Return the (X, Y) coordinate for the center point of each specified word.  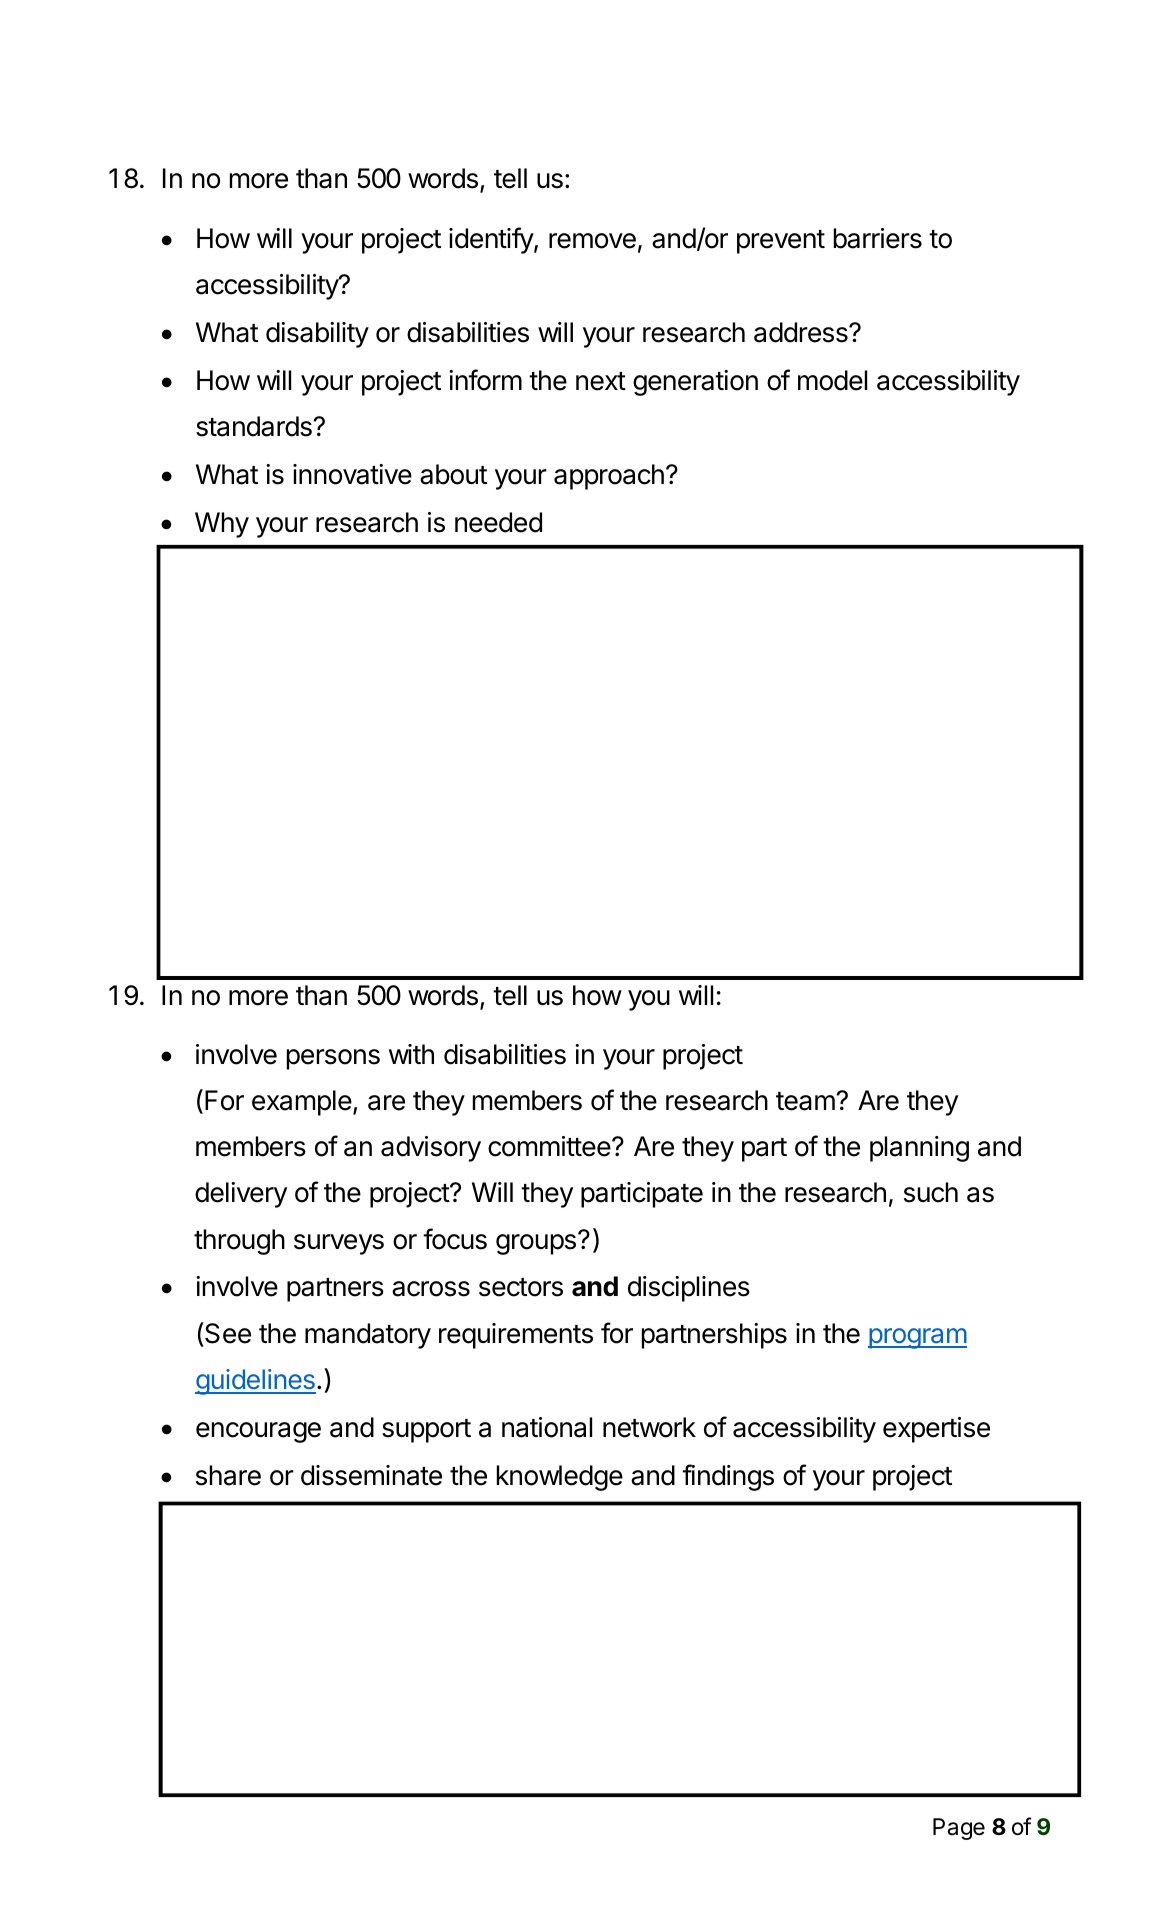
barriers (878, 238)
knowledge (560, 1478)
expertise (936, 1430)
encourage (258, 1432)
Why (222, 525)
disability (317, 335)
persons (333, 1059)
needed (498, 522)
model (832, 380)
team (805, 1101)
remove (592, 241)
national (547, 1427)
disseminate (371, 1475)
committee (549, 1146)
